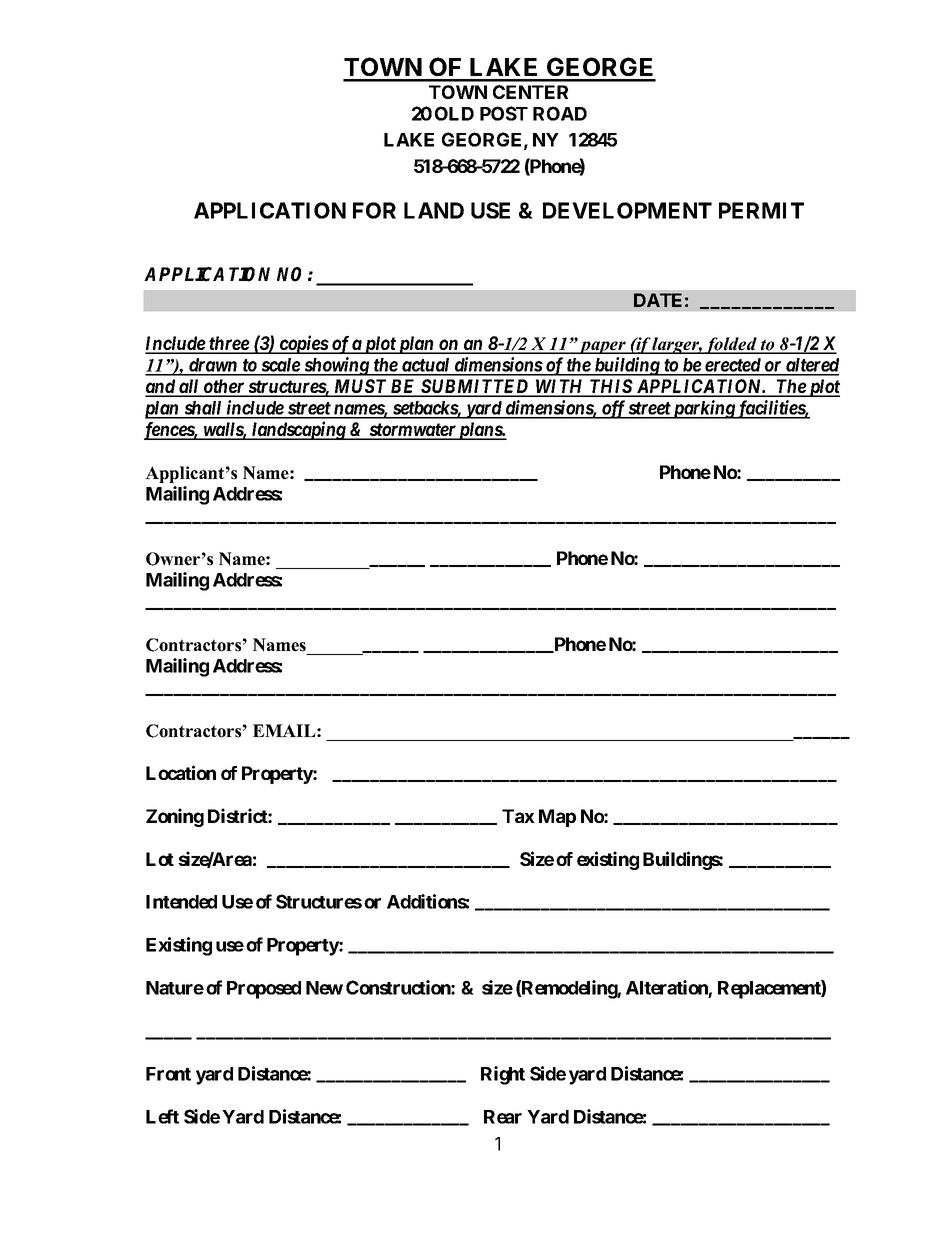 Image resolution: width=952 pixels, height=1233 pixels. I want to click on Front, so click(168, 1074).
